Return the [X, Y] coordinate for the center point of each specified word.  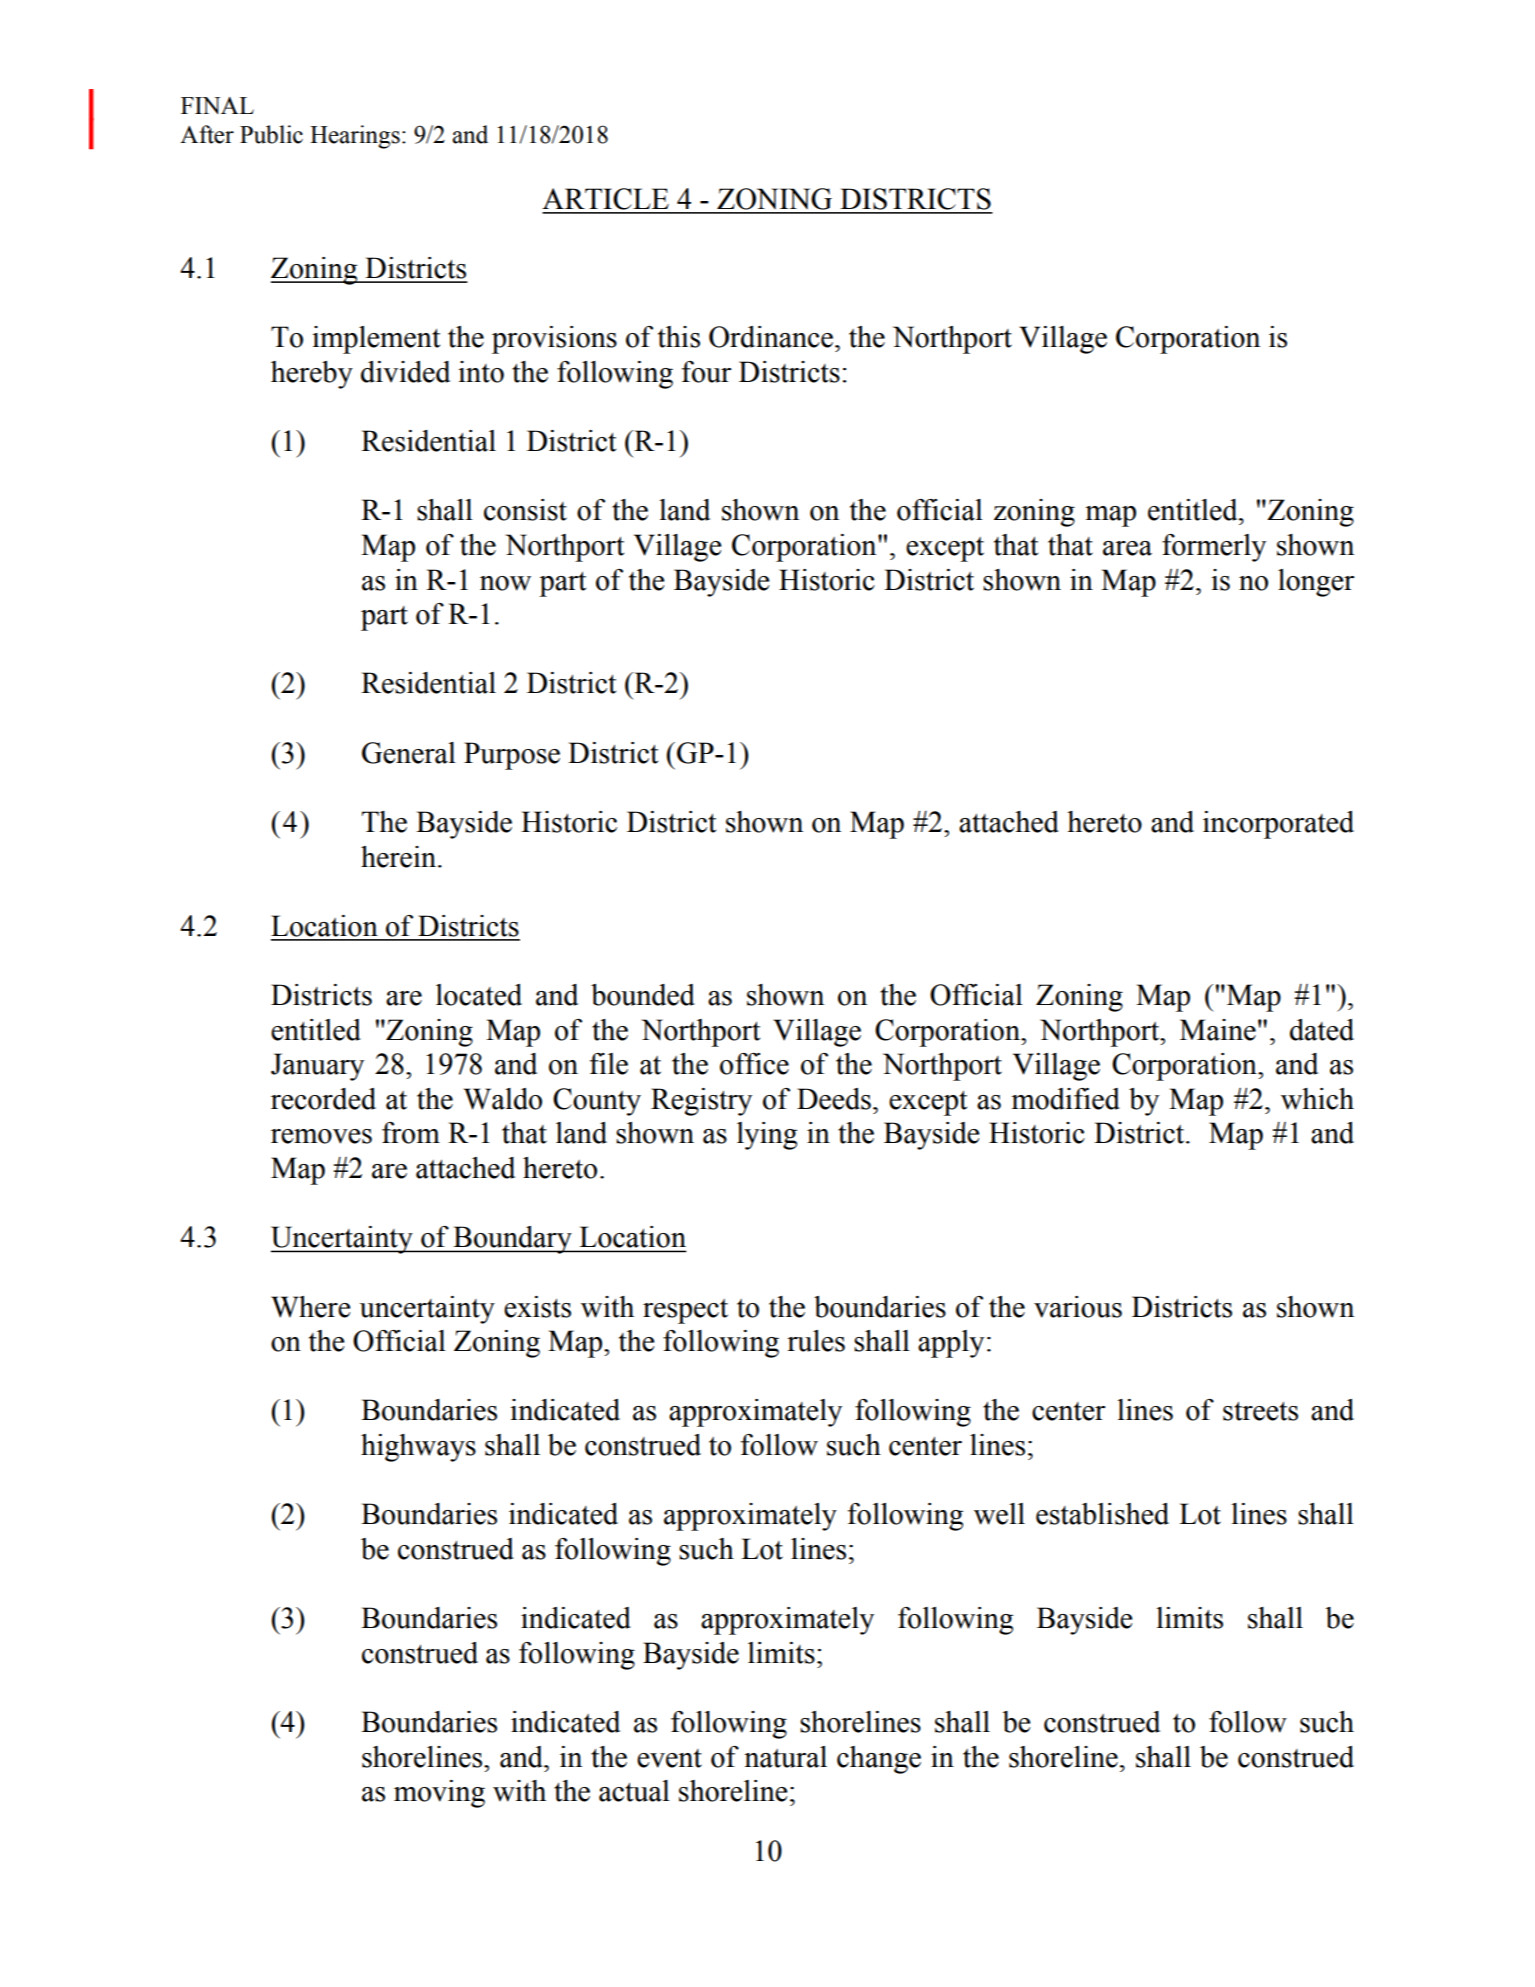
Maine [1218, 1030]
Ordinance [771, 337]
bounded [643, 995]
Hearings [355, 137]
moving [439, 1794]
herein [400, 857]
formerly [1214, 548]
